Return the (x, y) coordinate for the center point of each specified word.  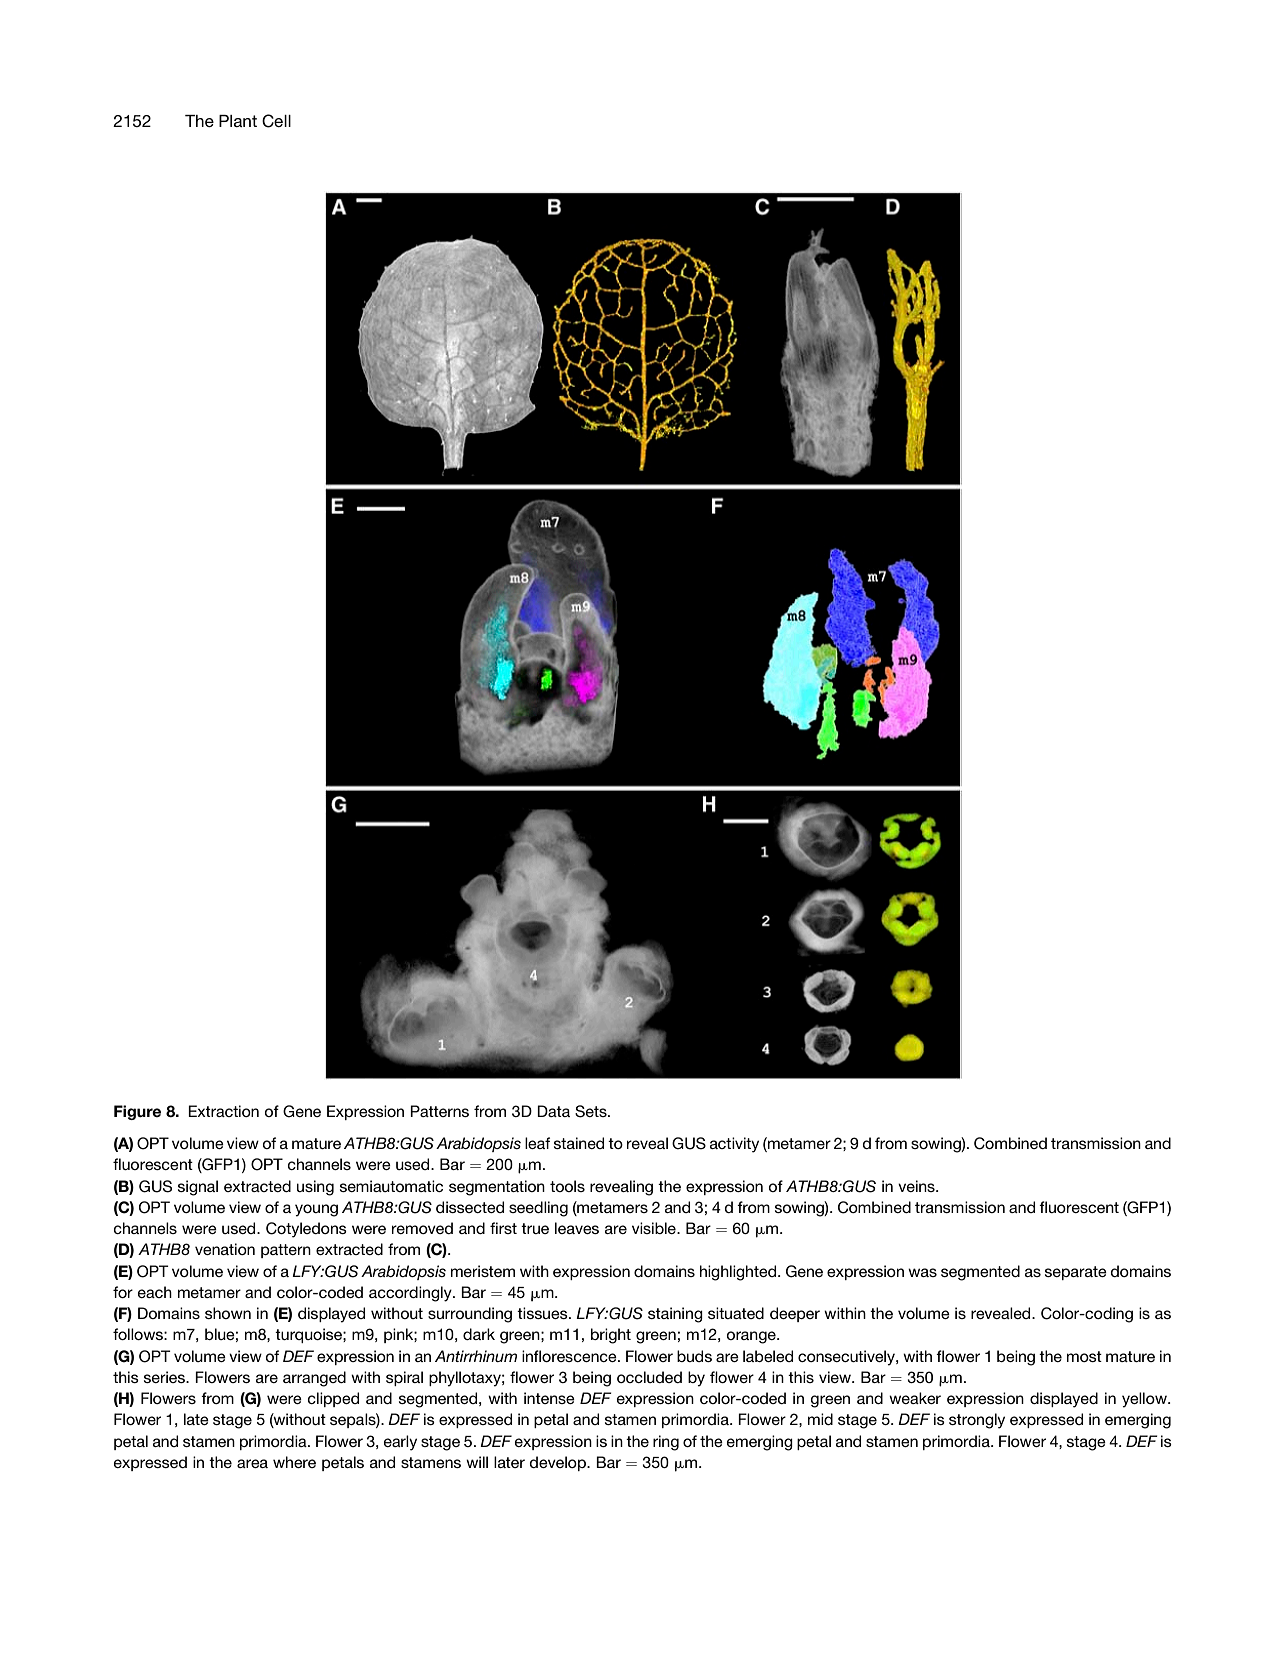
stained (579, 1143)
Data (553, 1111)
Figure (137, 1112)
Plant (238, 121)
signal (198, 1188)
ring (666, 1443)
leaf (537, 1143)
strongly (977, 1421)
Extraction (223, 1111)
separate (1076, 1273)
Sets (592, 1111)
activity (734, 1145)
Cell (276, 121)
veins (917, 1186)
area (252, 1463)
